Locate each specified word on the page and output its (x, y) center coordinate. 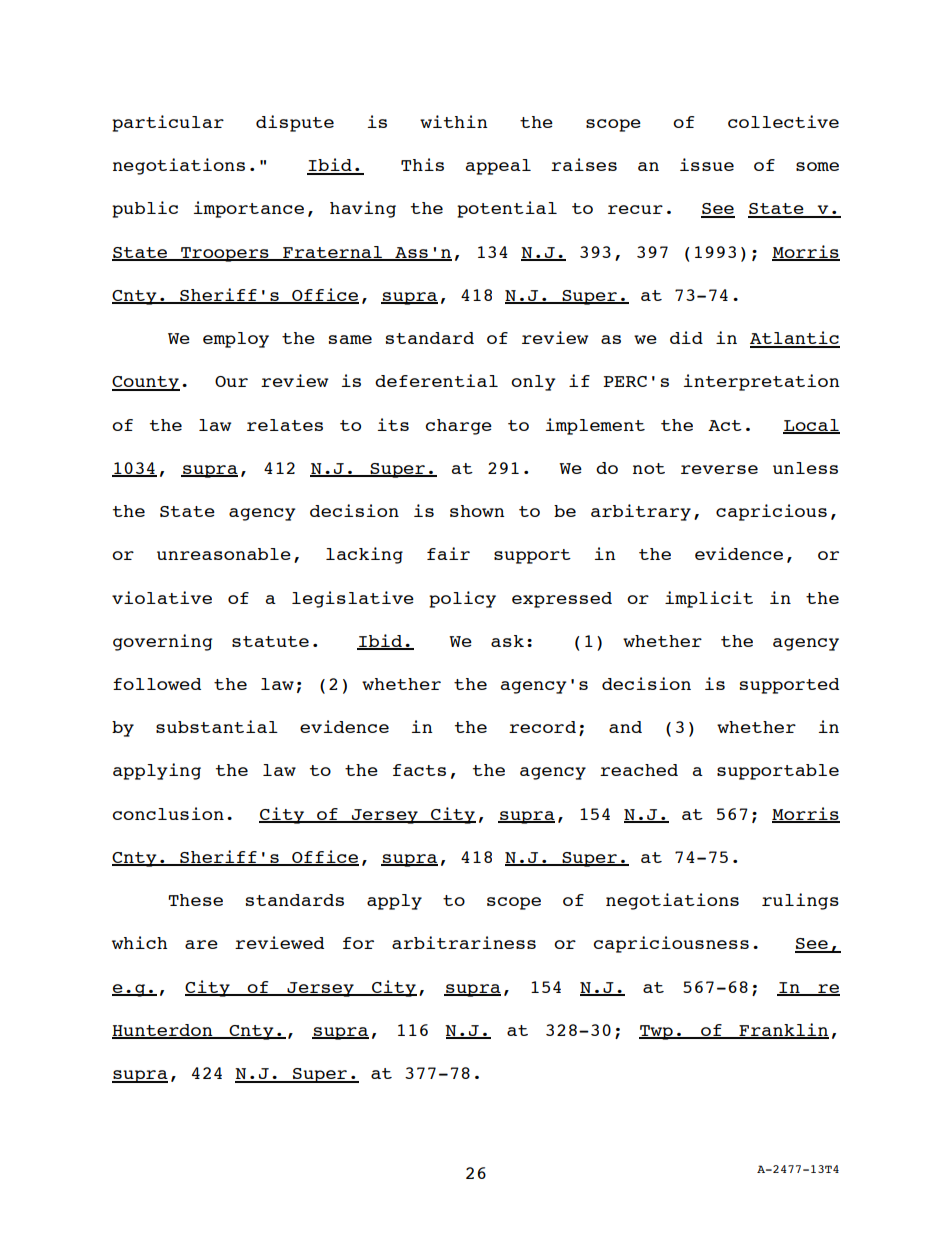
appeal (498, 167)
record (542, 727)
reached (639, 770)
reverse (719, 469)
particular (168, 123)
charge (458, 427)
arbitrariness (464, 942)
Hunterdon (163, 1031)
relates (285, 425)
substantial (217, 726)
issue (707, 164)
